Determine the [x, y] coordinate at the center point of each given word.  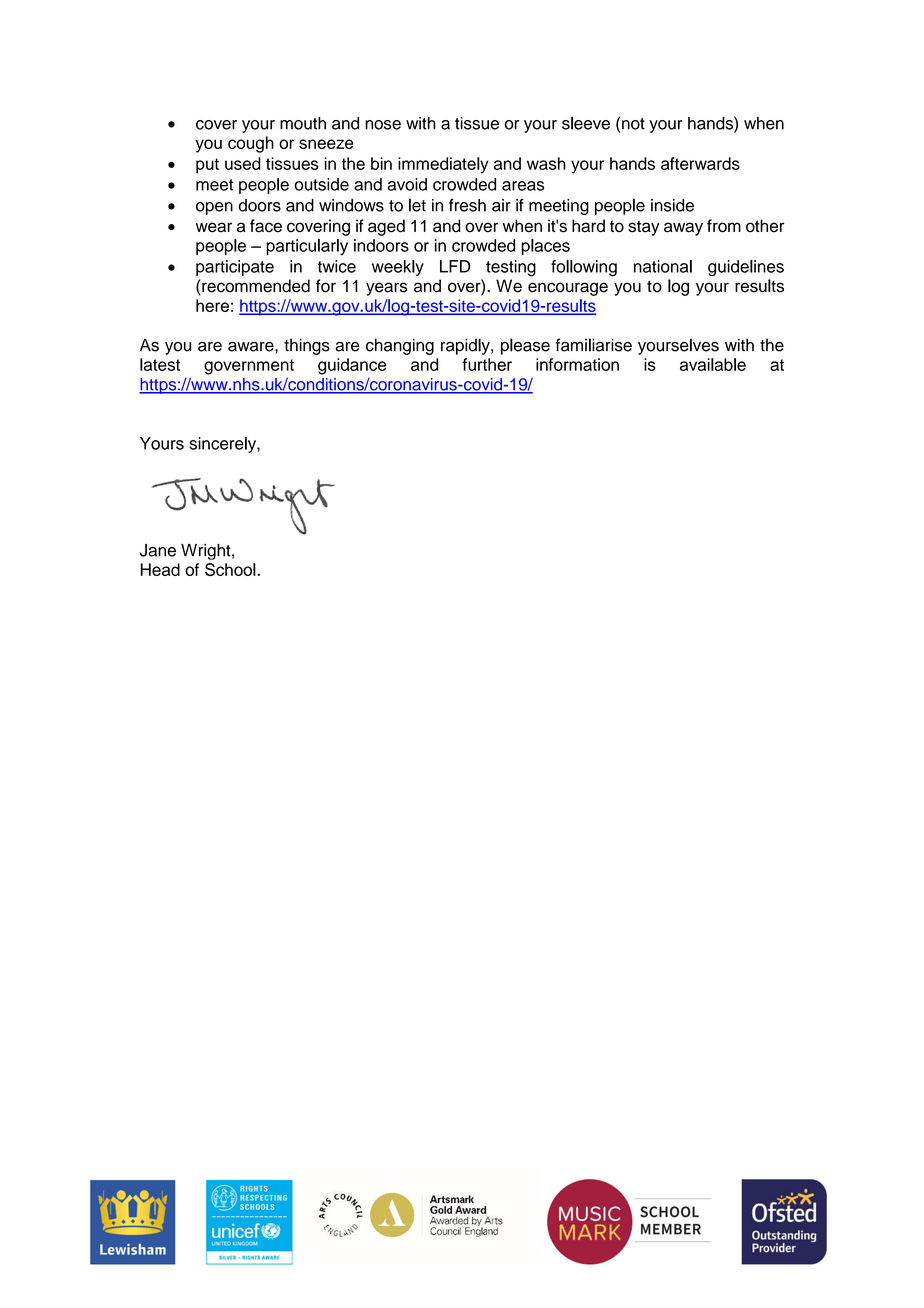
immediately [443, 165]
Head [160, 569]
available [713, 364]
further [487, 364]
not [633, 124]
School [231, 569]
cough [251, 144]
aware [252, 346]
